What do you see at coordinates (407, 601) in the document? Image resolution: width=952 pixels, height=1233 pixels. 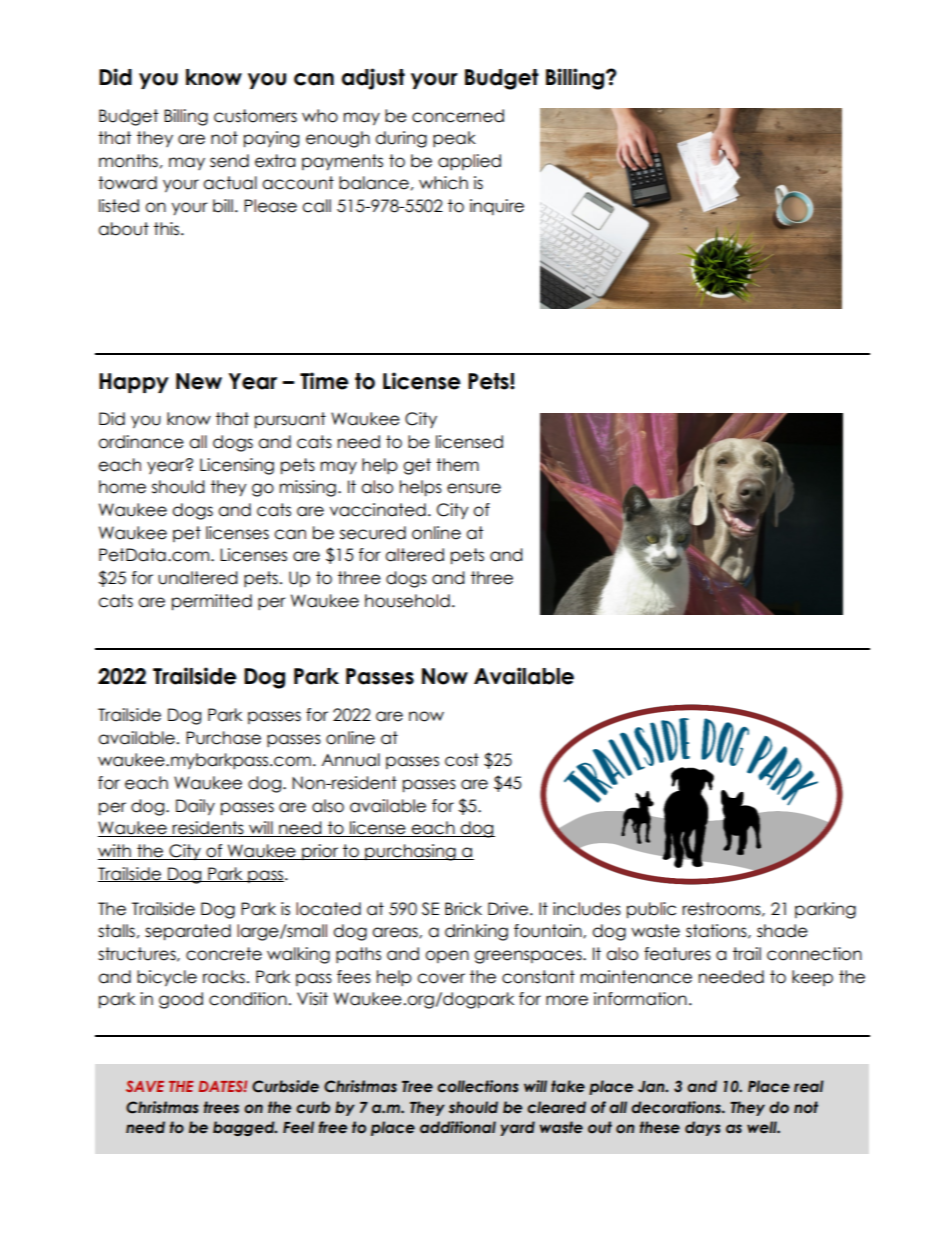 I see `household` at bounding box center [407, 601].
